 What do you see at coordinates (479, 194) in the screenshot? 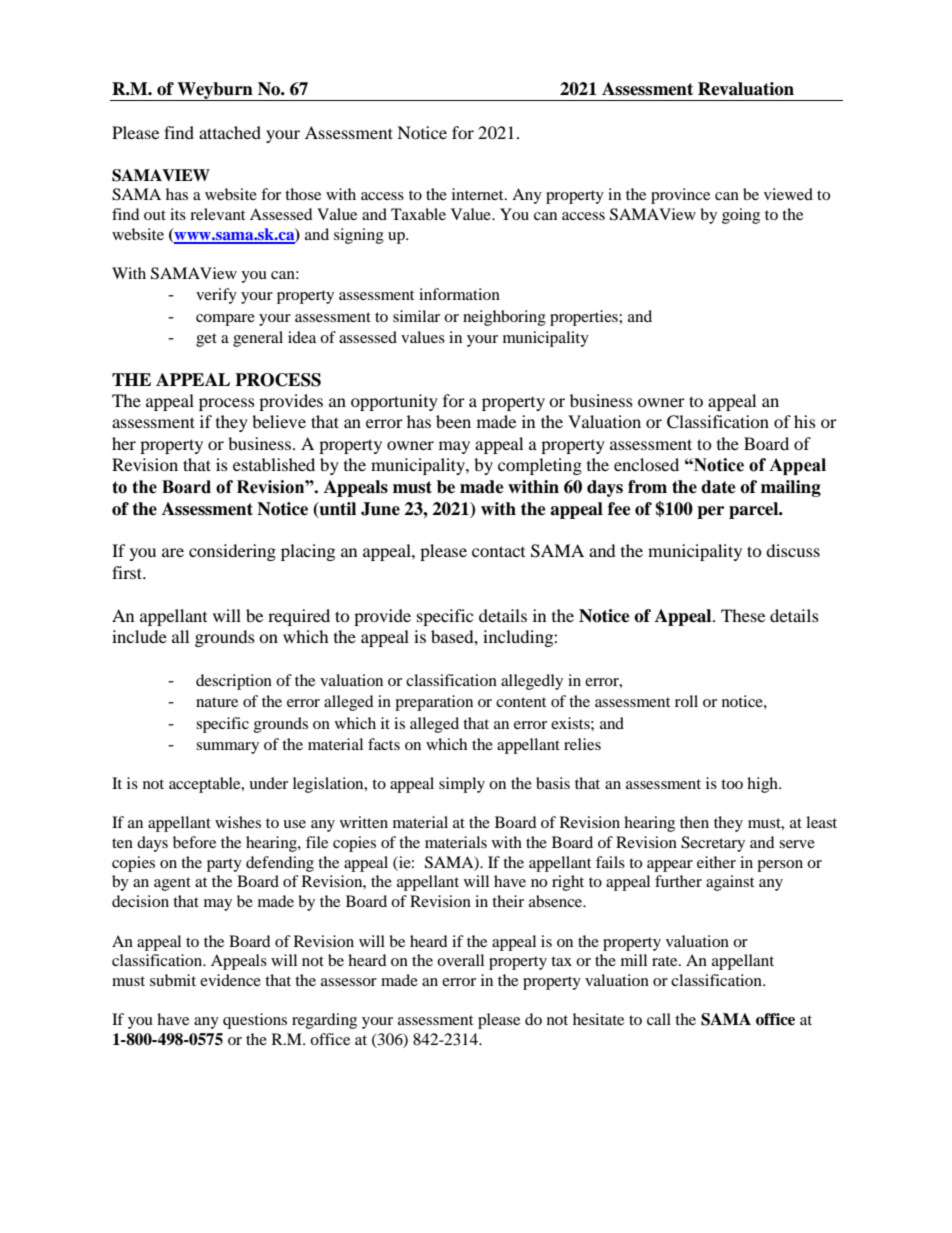
I see `internet` at bounding box center [479, 194].
